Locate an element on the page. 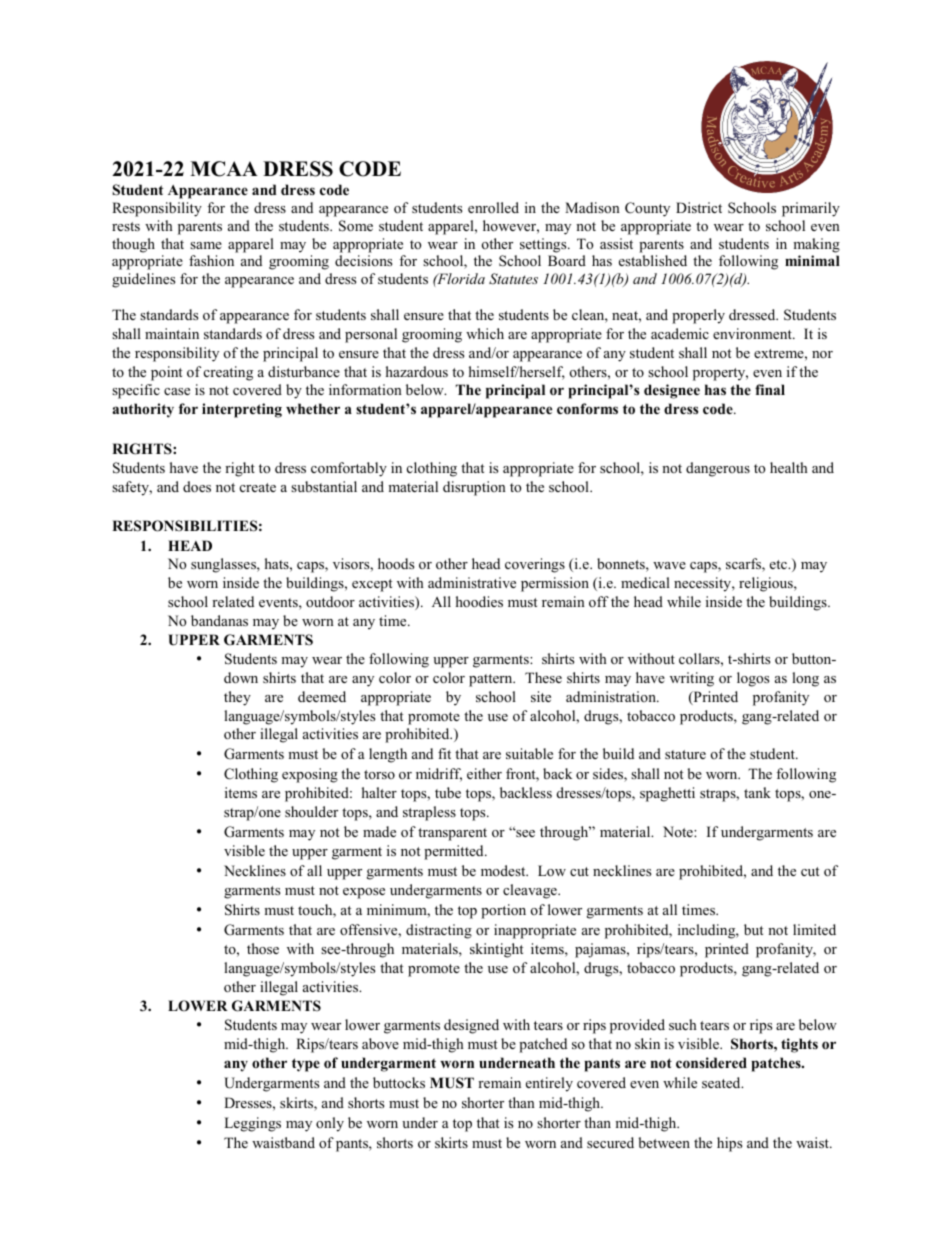 The height and width of the document is (1233, 952). pattern is located at coordinates (492, 680).
